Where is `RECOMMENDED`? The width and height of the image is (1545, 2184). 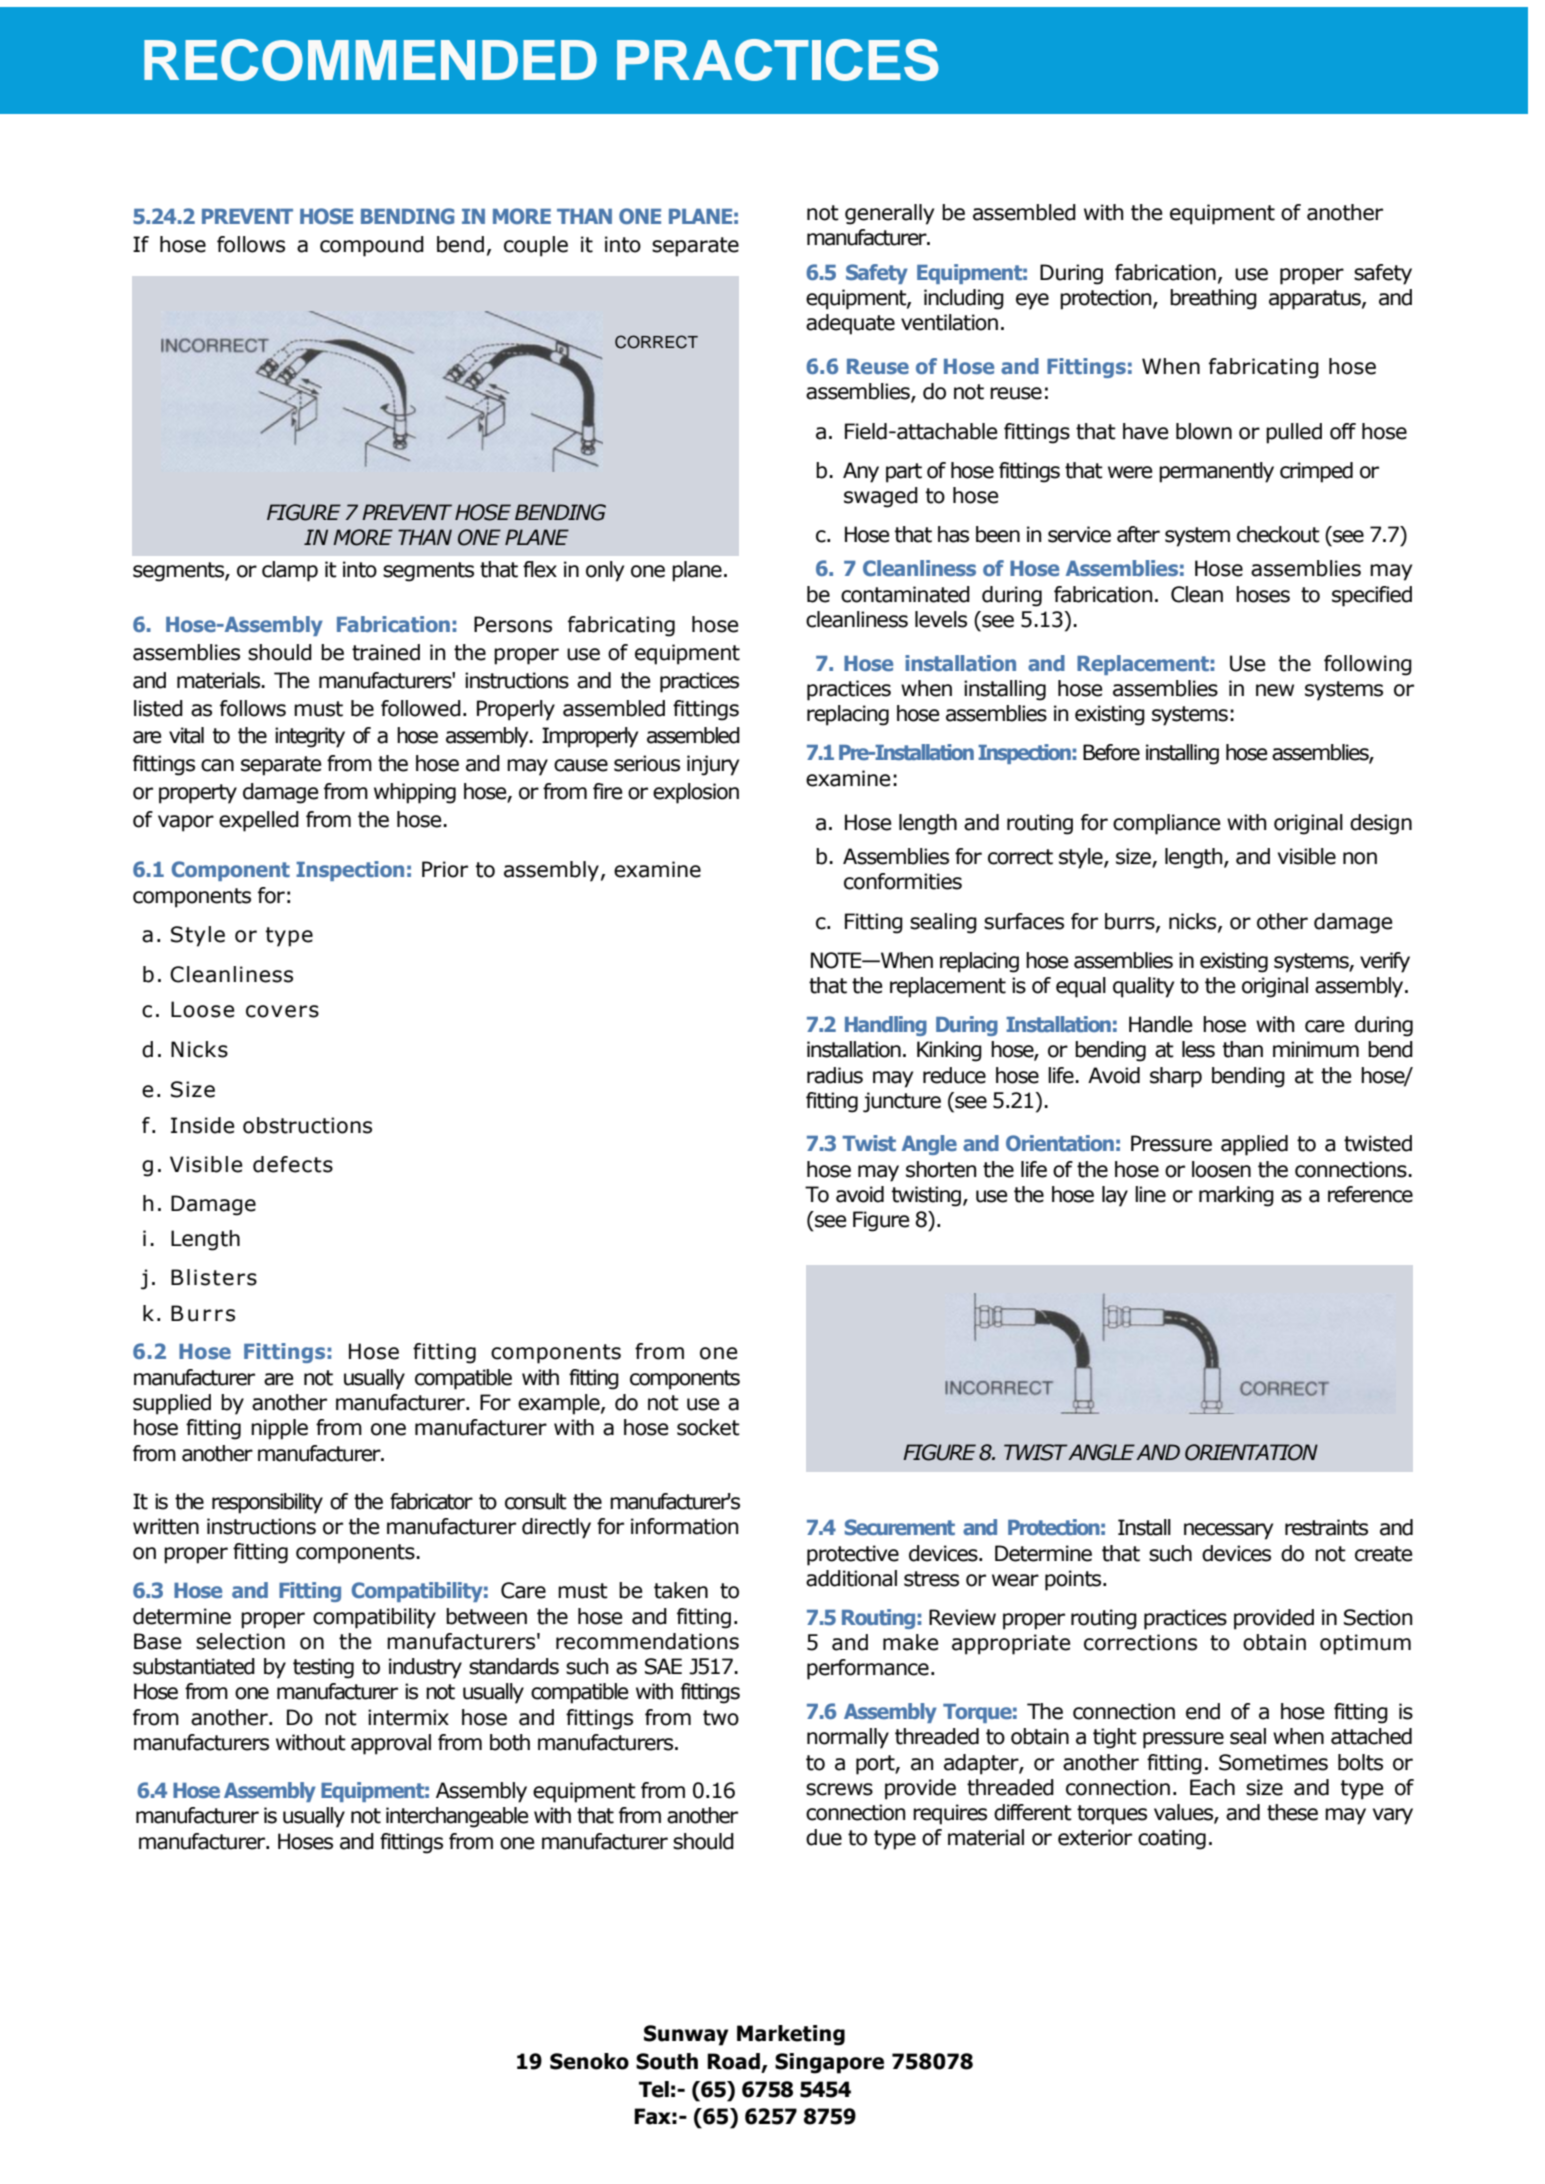 RECOMMENDED is located at coordinates (370, 60).
